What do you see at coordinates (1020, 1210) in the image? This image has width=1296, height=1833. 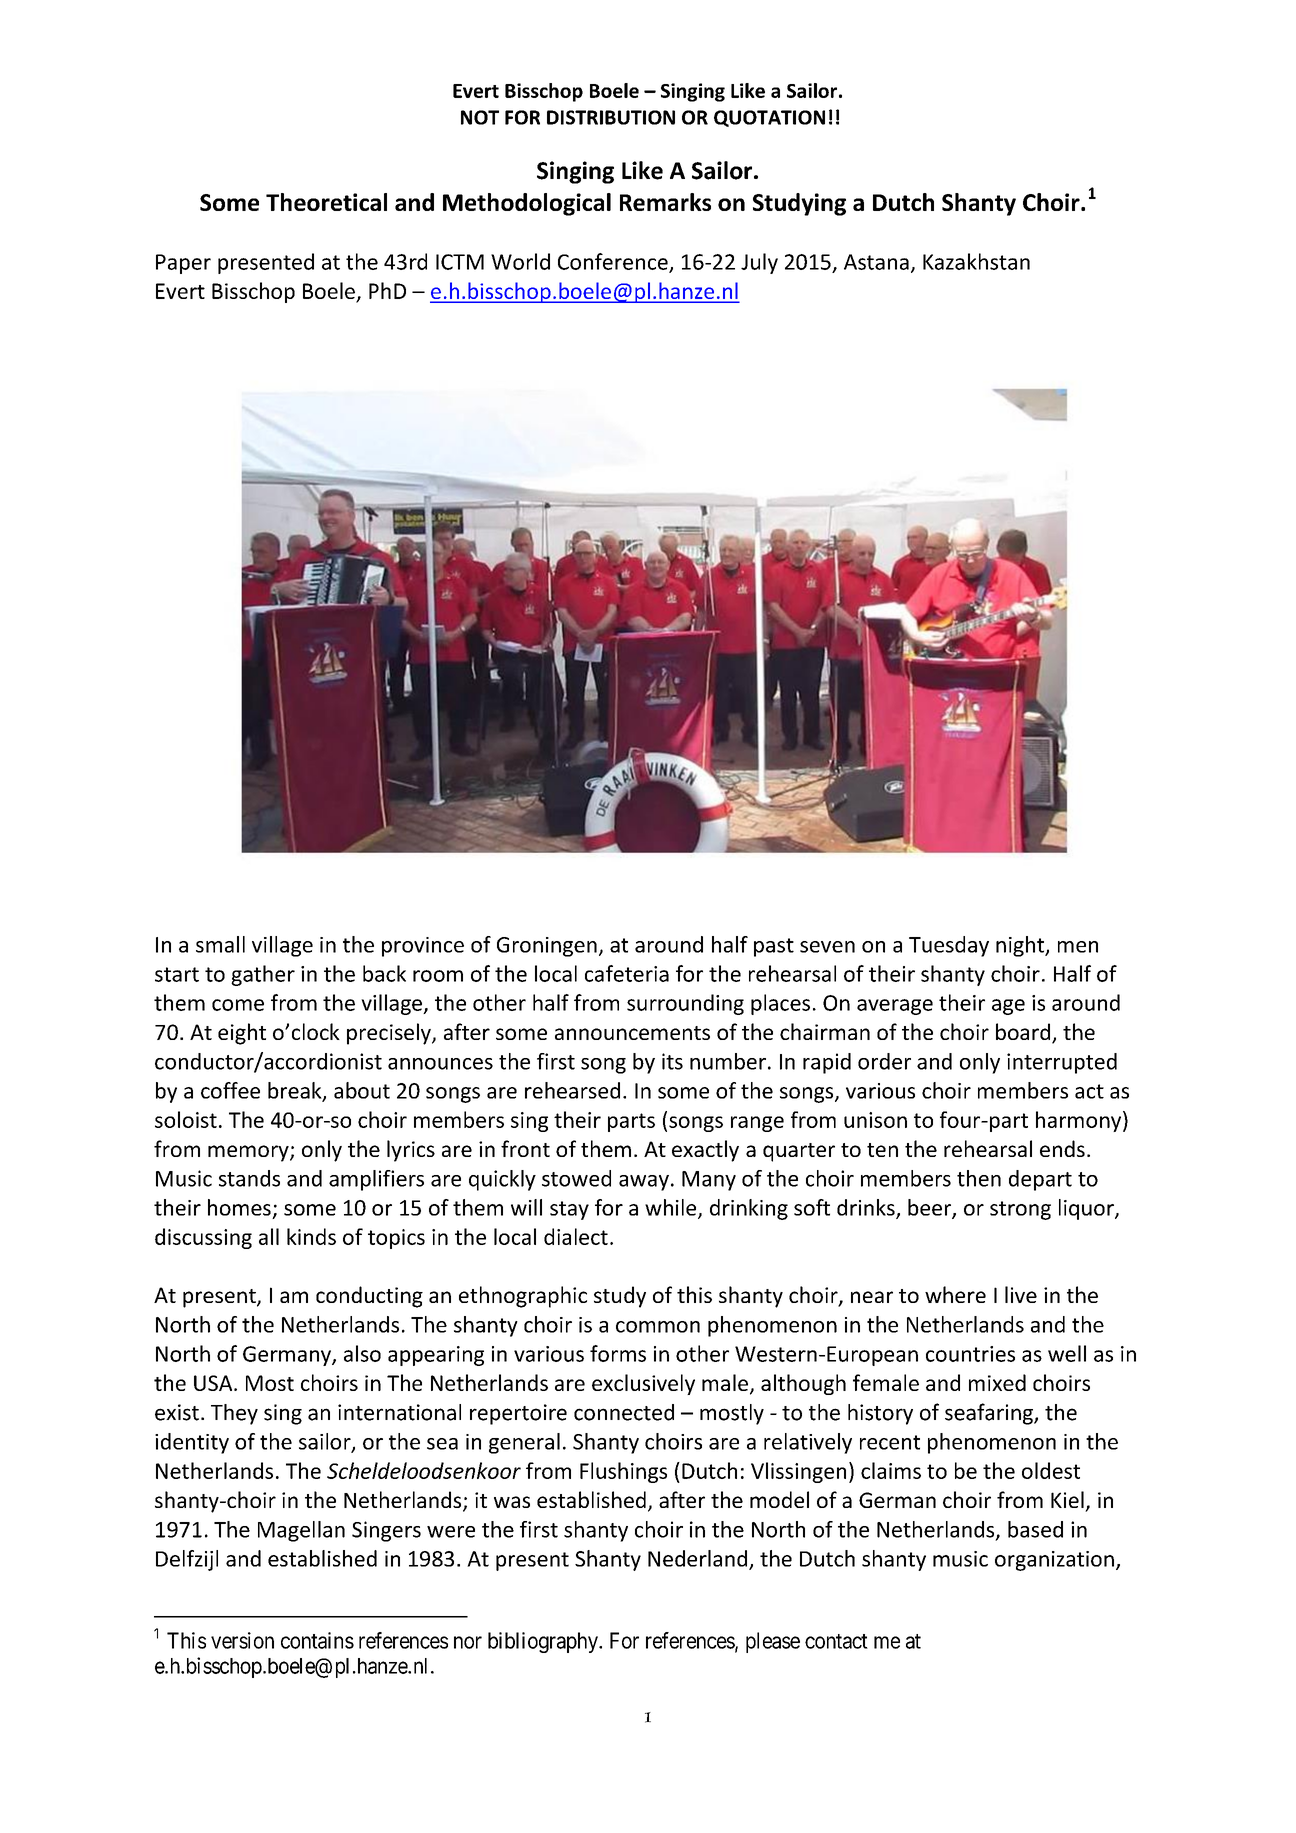 I see `strong` at bounding box center [1020, 1210].
